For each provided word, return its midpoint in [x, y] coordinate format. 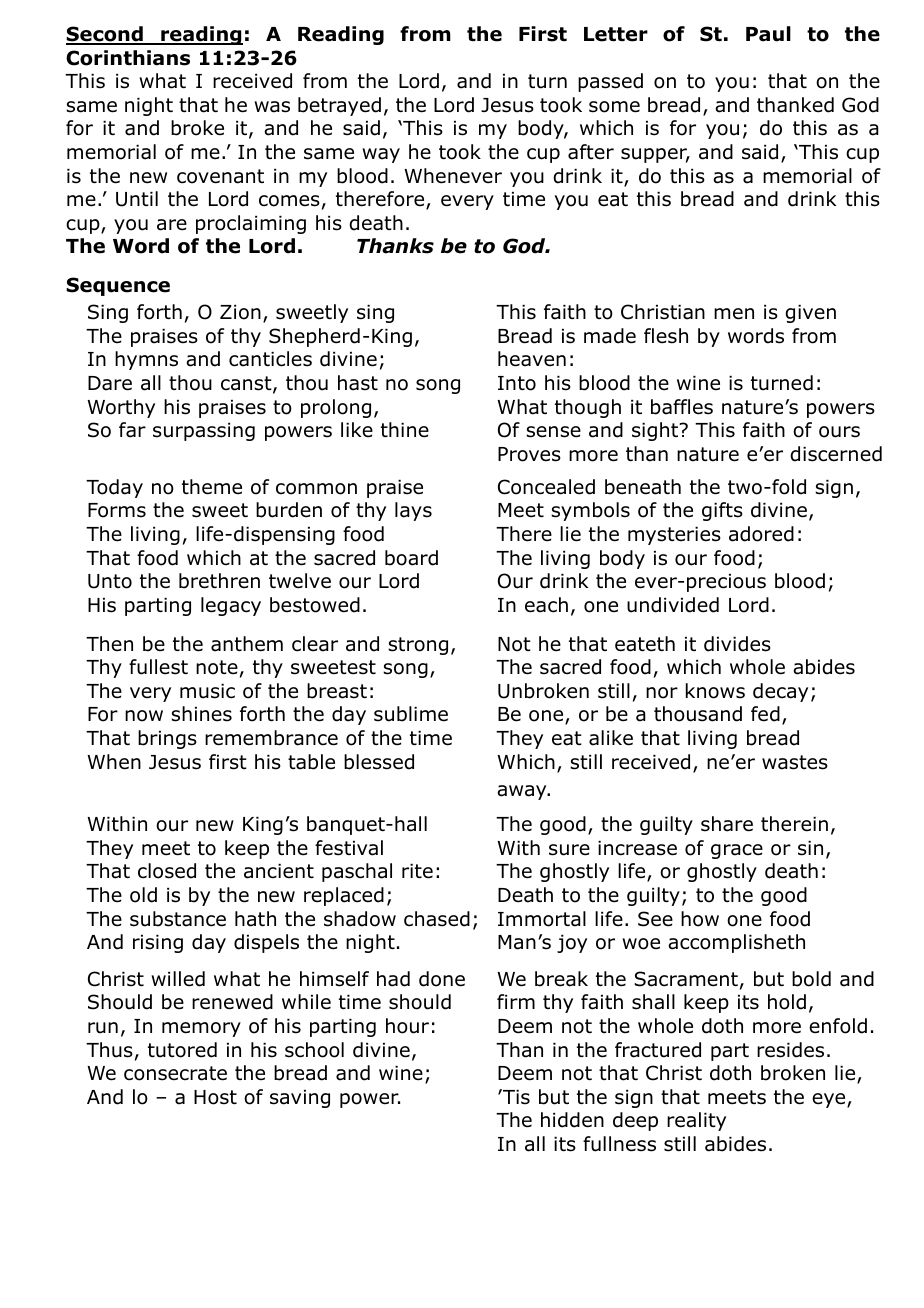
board [411, 558]
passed [610, 82]
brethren [219, 581]
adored [761, 534]
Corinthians [128, 58]
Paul [768, 34]
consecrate [175, 1073]
